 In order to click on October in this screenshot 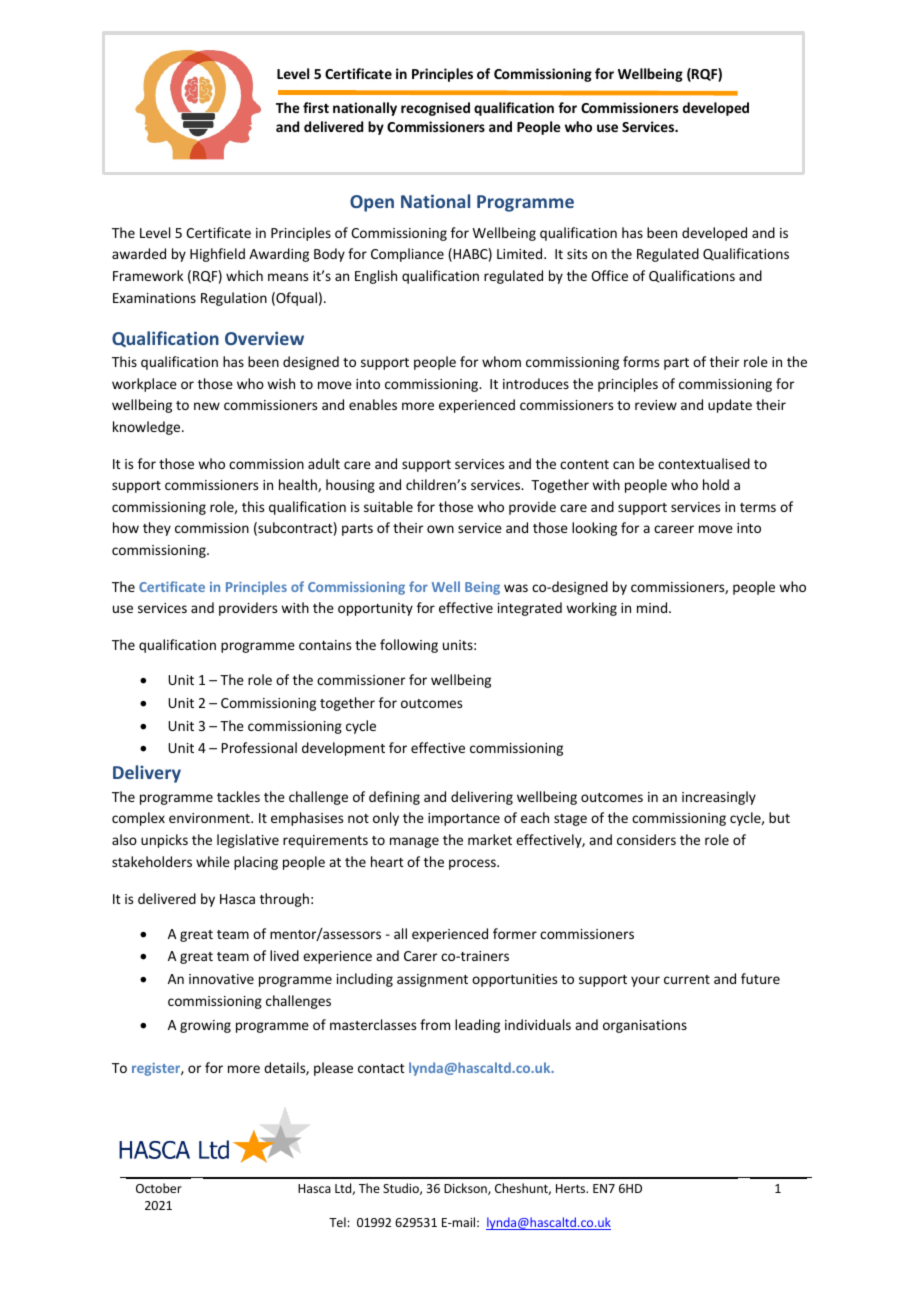, I will do `click(159, 1188)`.
